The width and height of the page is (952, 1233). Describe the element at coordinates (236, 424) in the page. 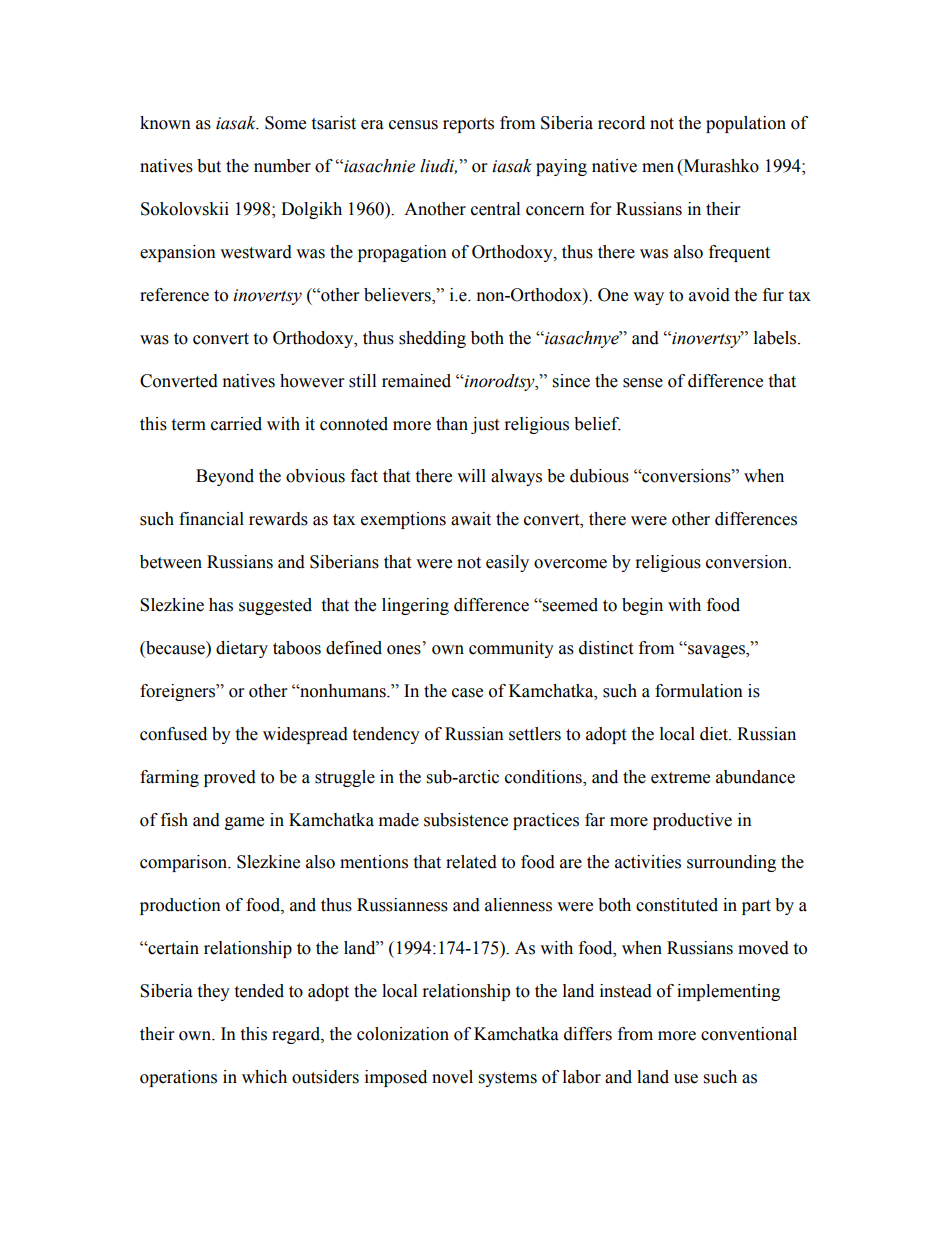

I see `carried` at that location.
